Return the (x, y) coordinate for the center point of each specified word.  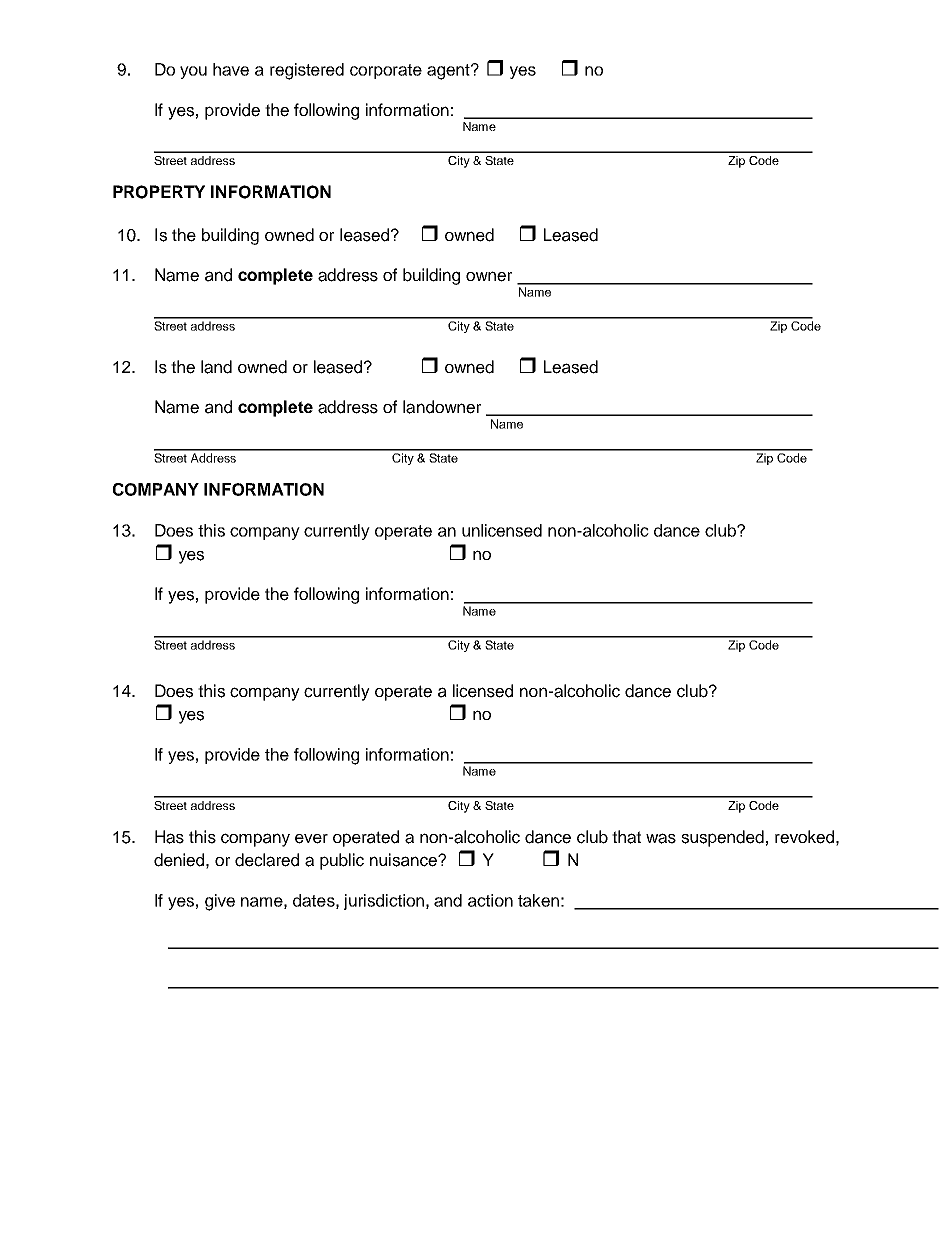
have (231, 69)
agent (449, 72)
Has (169, 837)
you (193, 72)
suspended (722, 838)
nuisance (404, 860)
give (220, 902)
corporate (386, 71)
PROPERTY (159, 192)
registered (307, 71)
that (626, 837)
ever (311, 839)
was (661, 838)
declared (267, 860)
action (490, 900)
